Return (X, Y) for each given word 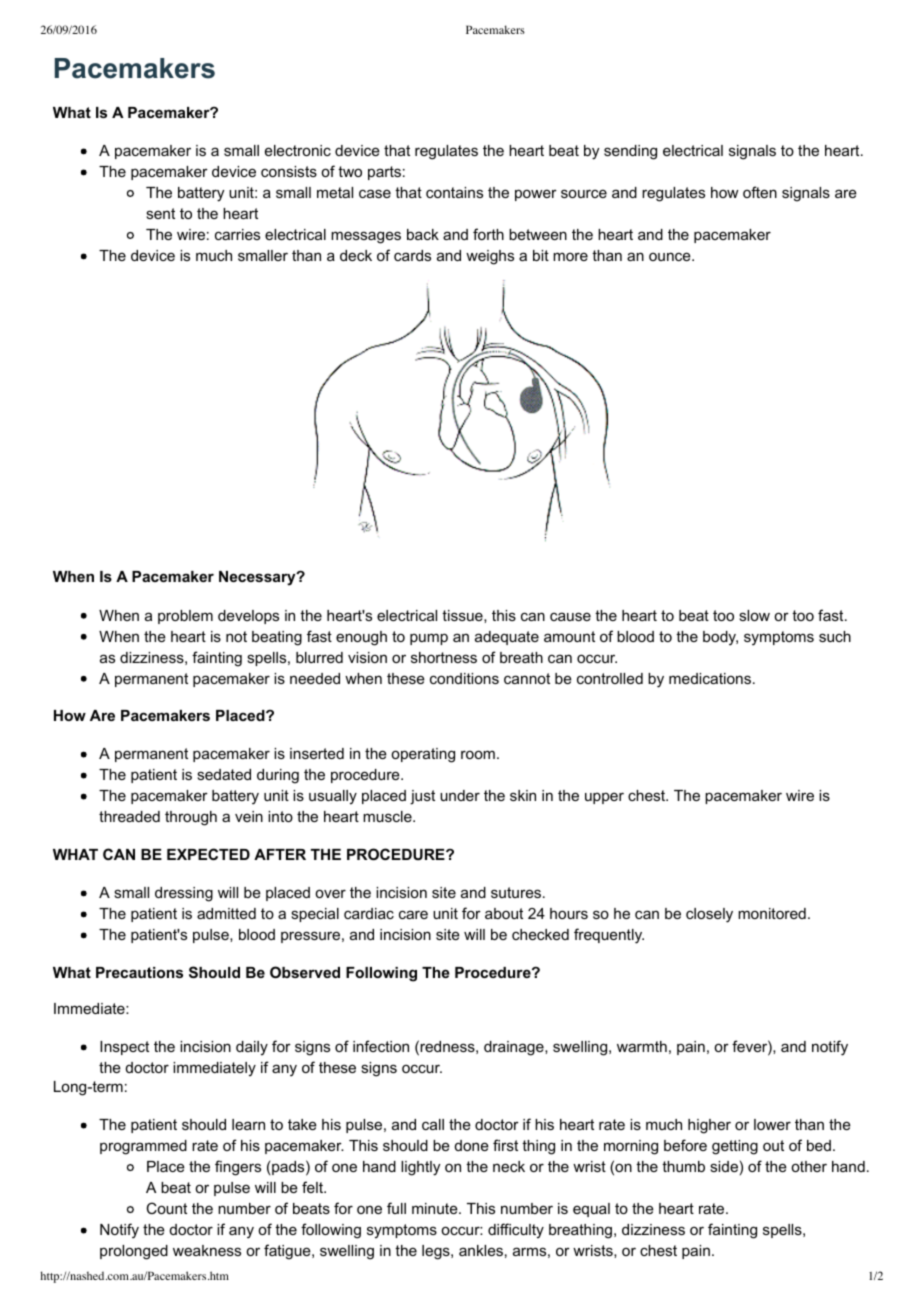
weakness (207, 1250)
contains (454, 192)
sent (160, 213)
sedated (224, 774)
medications (711, 678)
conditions (464, 678)
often (760, 192)
